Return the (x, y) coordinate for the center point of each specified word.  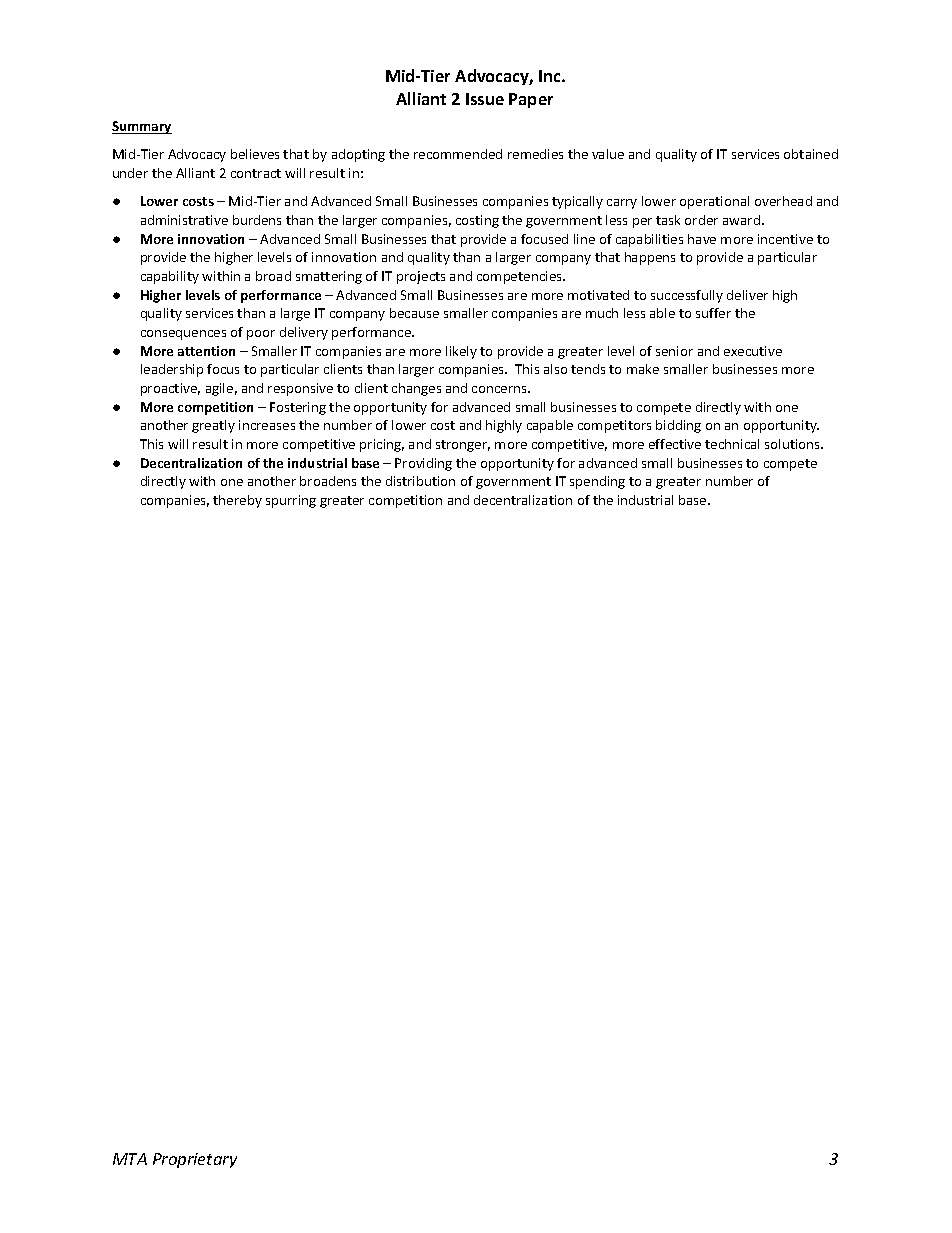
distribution (420, 481)
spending (597, 482)
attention (206, 351)
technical (732, 444)
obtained (811, 154)
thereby (237, 501)
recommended (458, 154)
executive (753, 351)
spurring (291, 501)
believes (255, 154)
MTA (130, 1159)
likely (461, 352)
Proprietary (195, 1160)
